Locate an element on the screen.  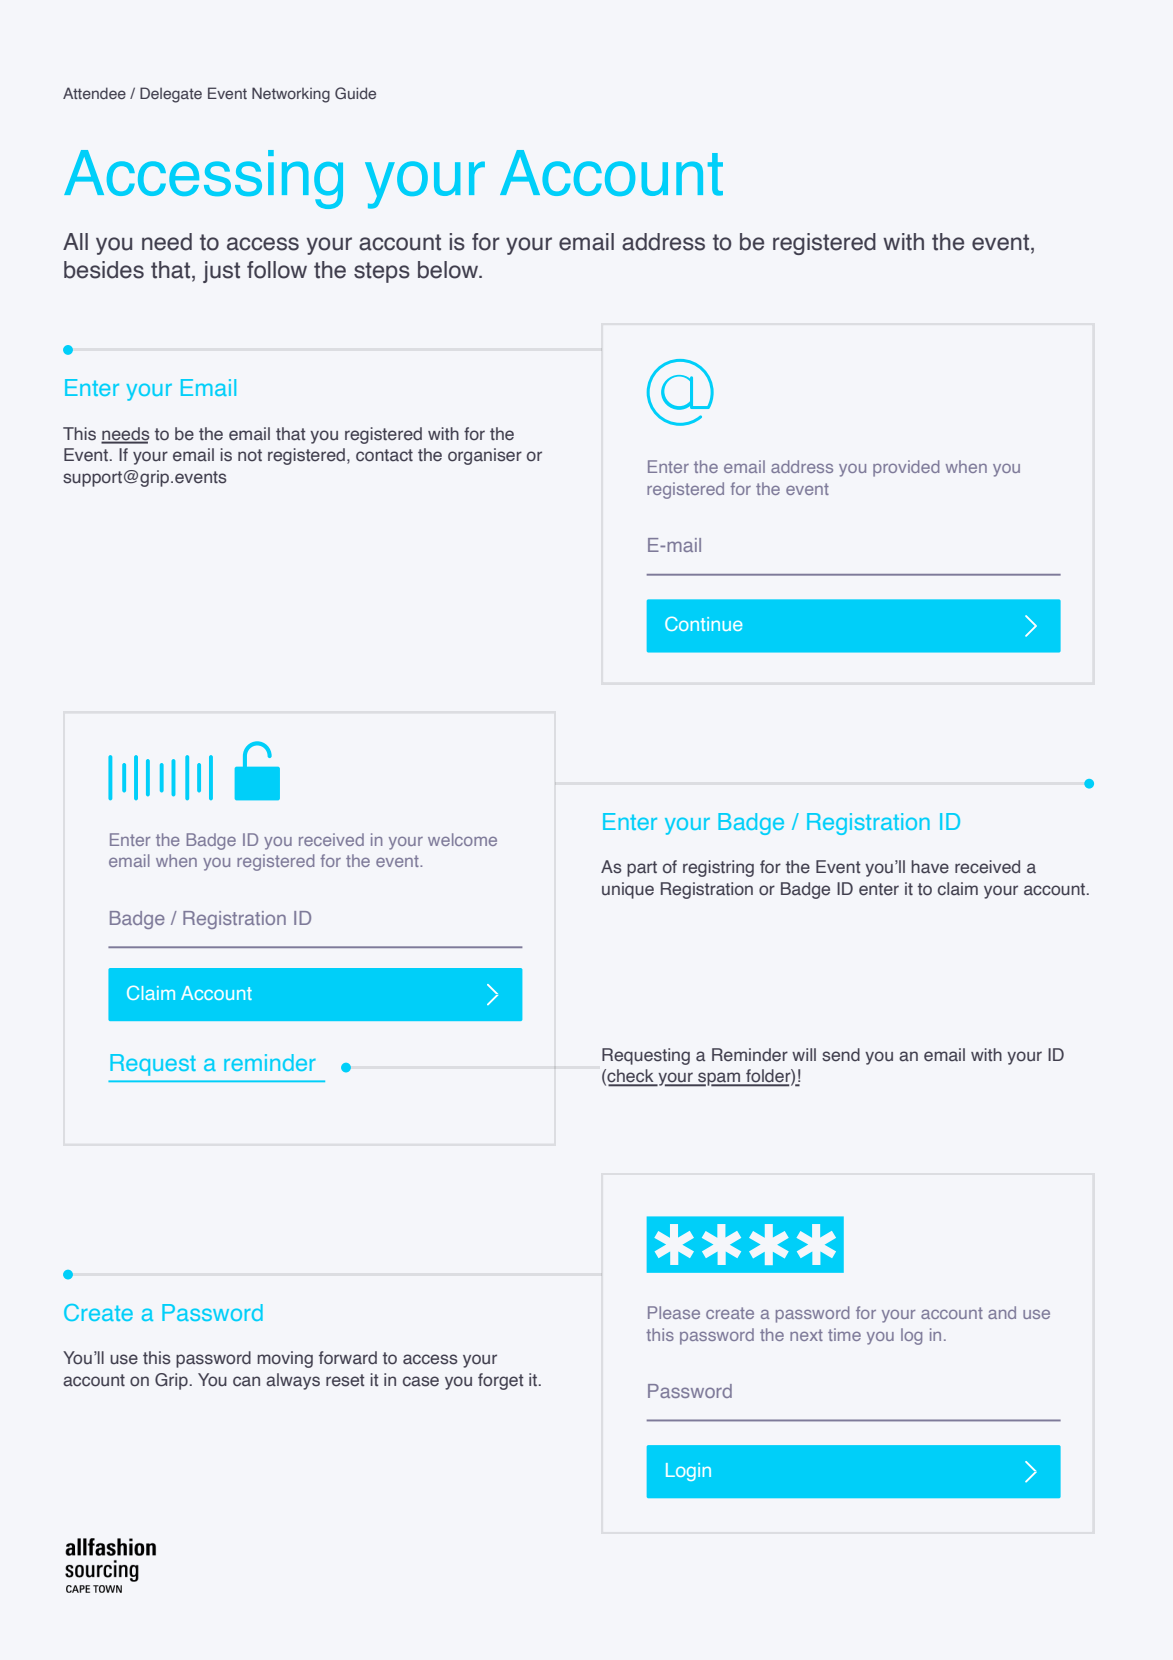
can is located at coordinates (246, 1381).
